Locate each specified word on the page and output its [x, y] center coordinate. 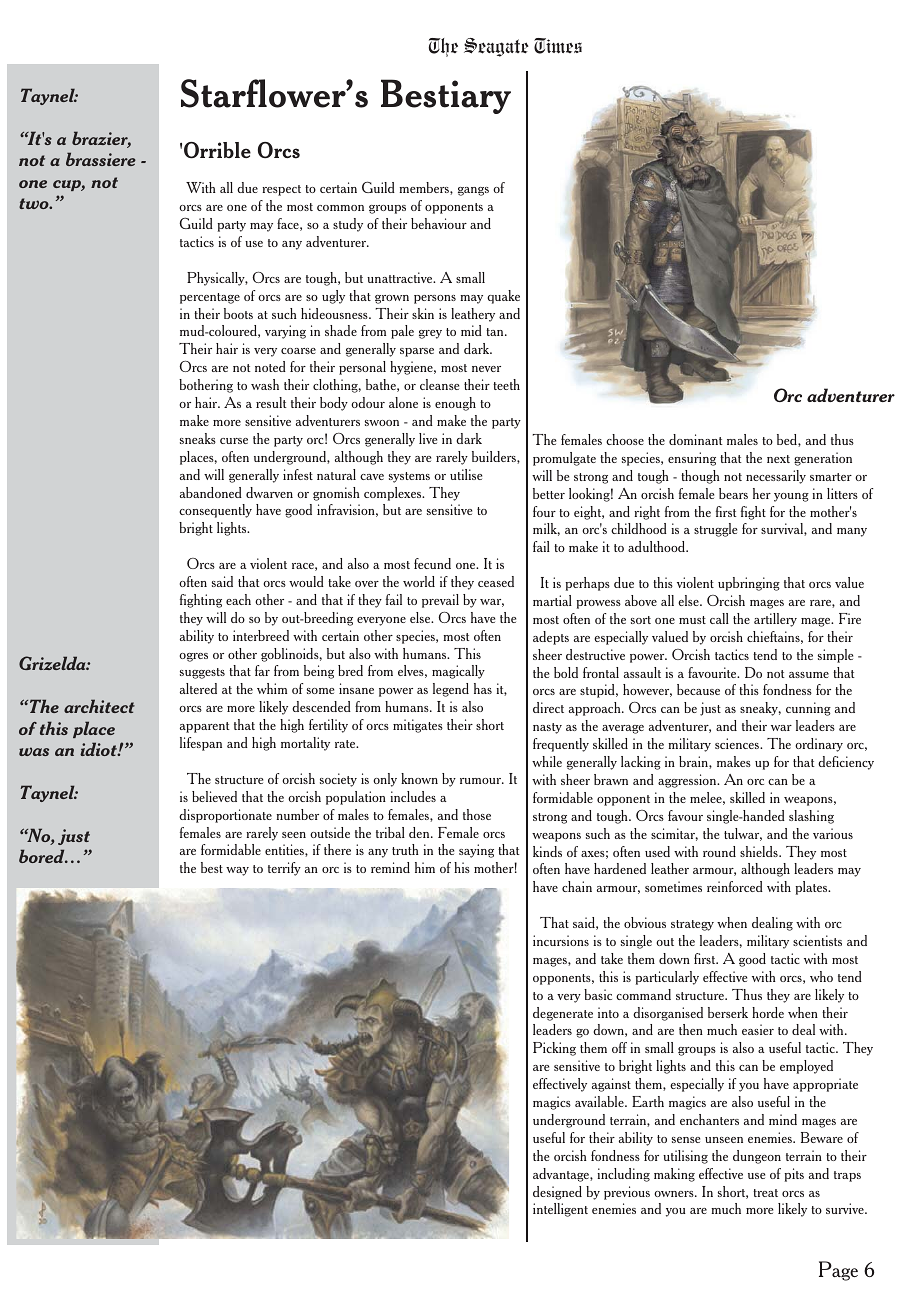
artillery [775, 620]
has [483, 688]
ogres [193, 657]
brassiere [101, 159]
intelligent [560, 1210]
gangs [473, 191]
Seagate [496, 47]
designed [557, 1193]
